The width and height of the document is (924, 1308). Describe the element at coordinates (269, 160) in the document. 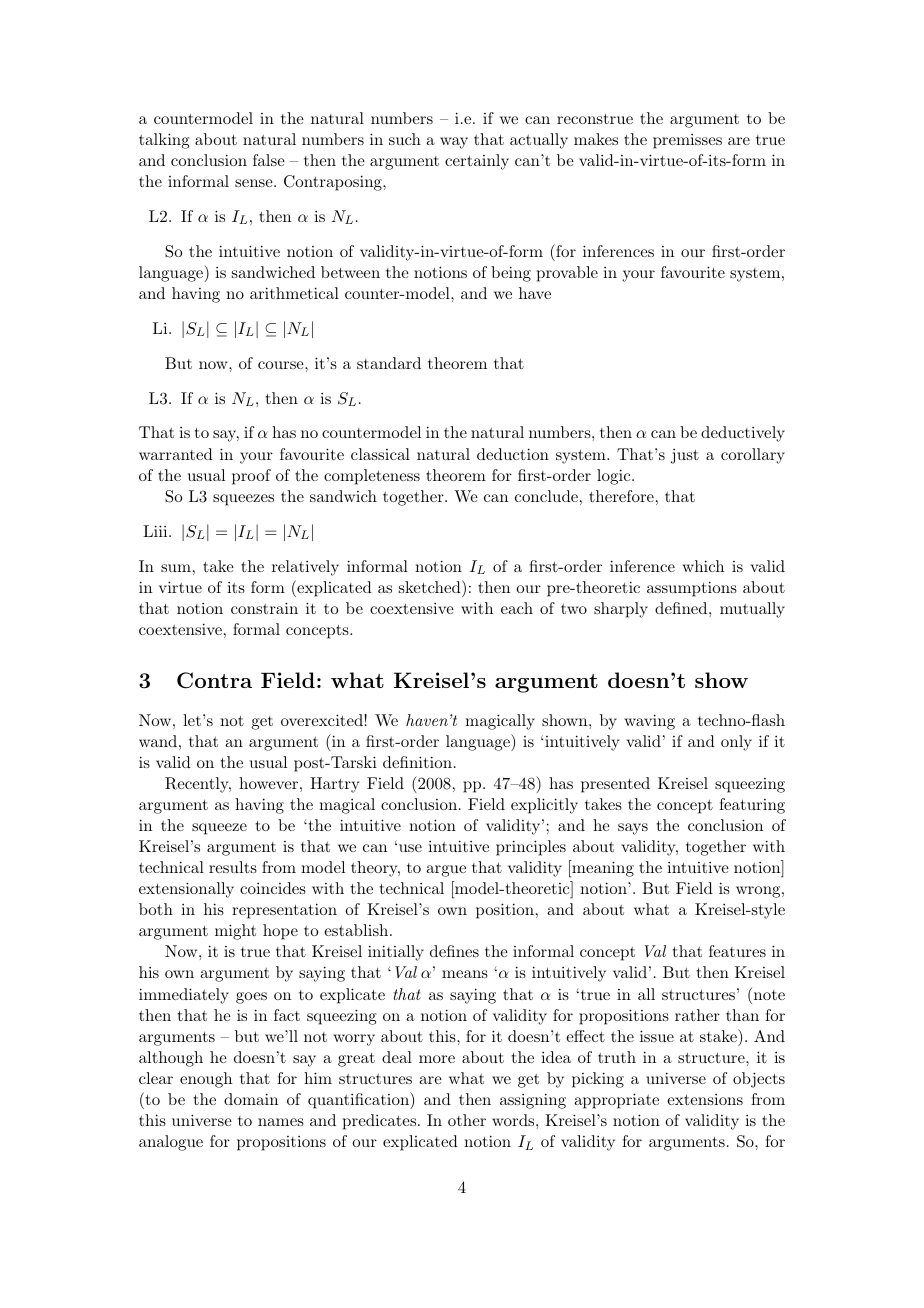

I see `false` at that location.
